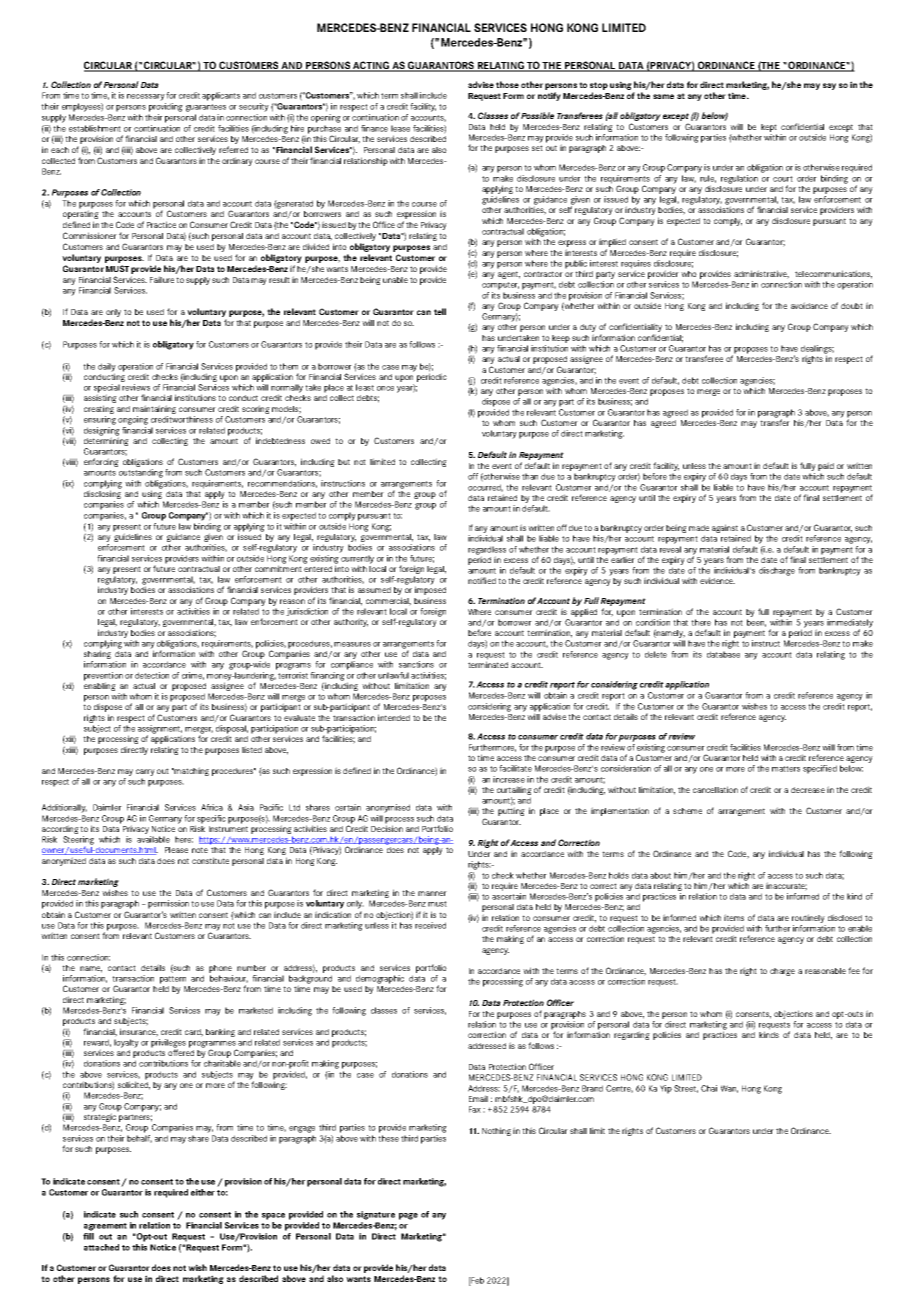 The height and width of the page is (1307, 924). Describe the element at coordinates (769, 128) in the page. I see `kept` at that location.
